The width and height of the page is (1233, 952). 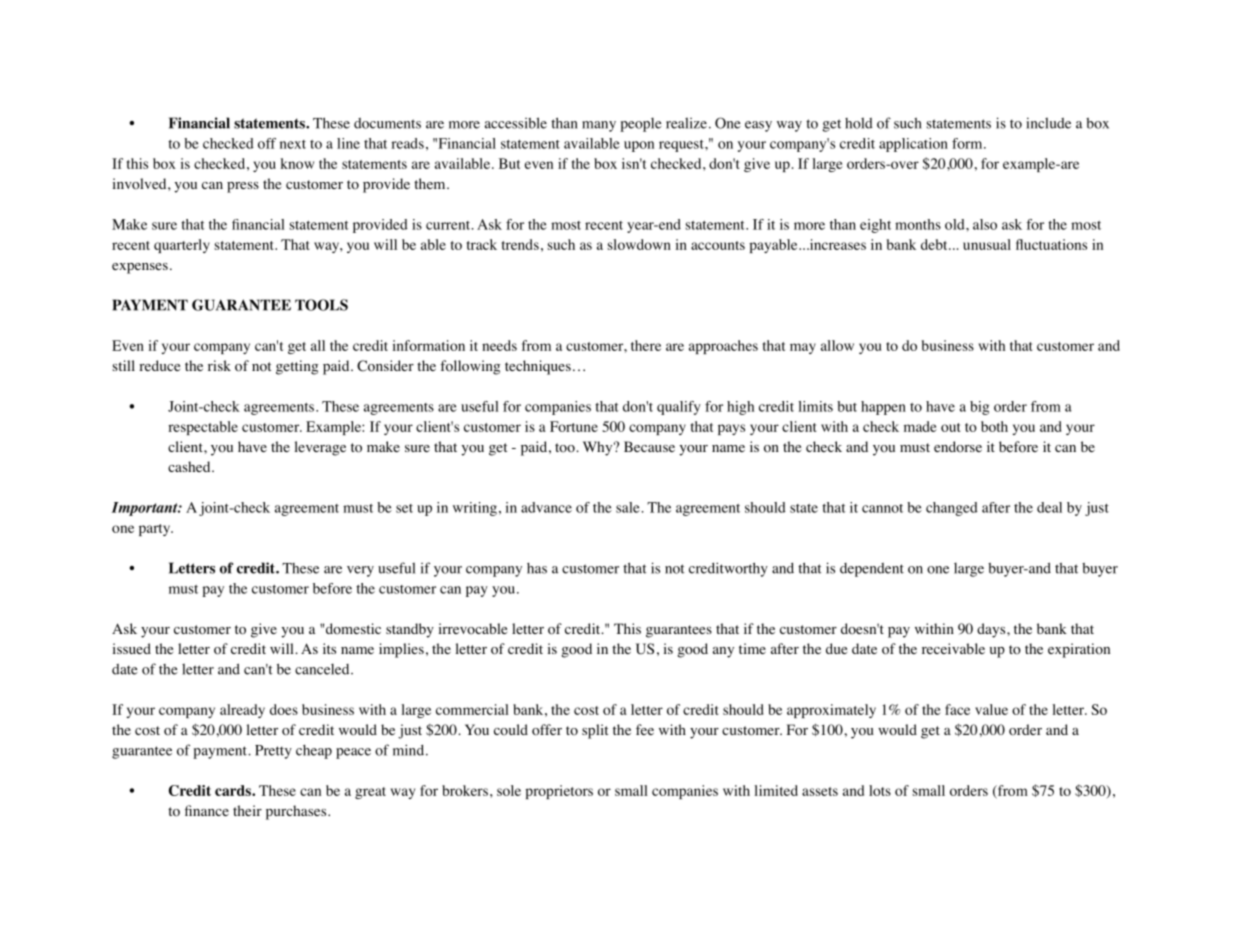 I want to click on endorse, so click(x=958, y=447).
